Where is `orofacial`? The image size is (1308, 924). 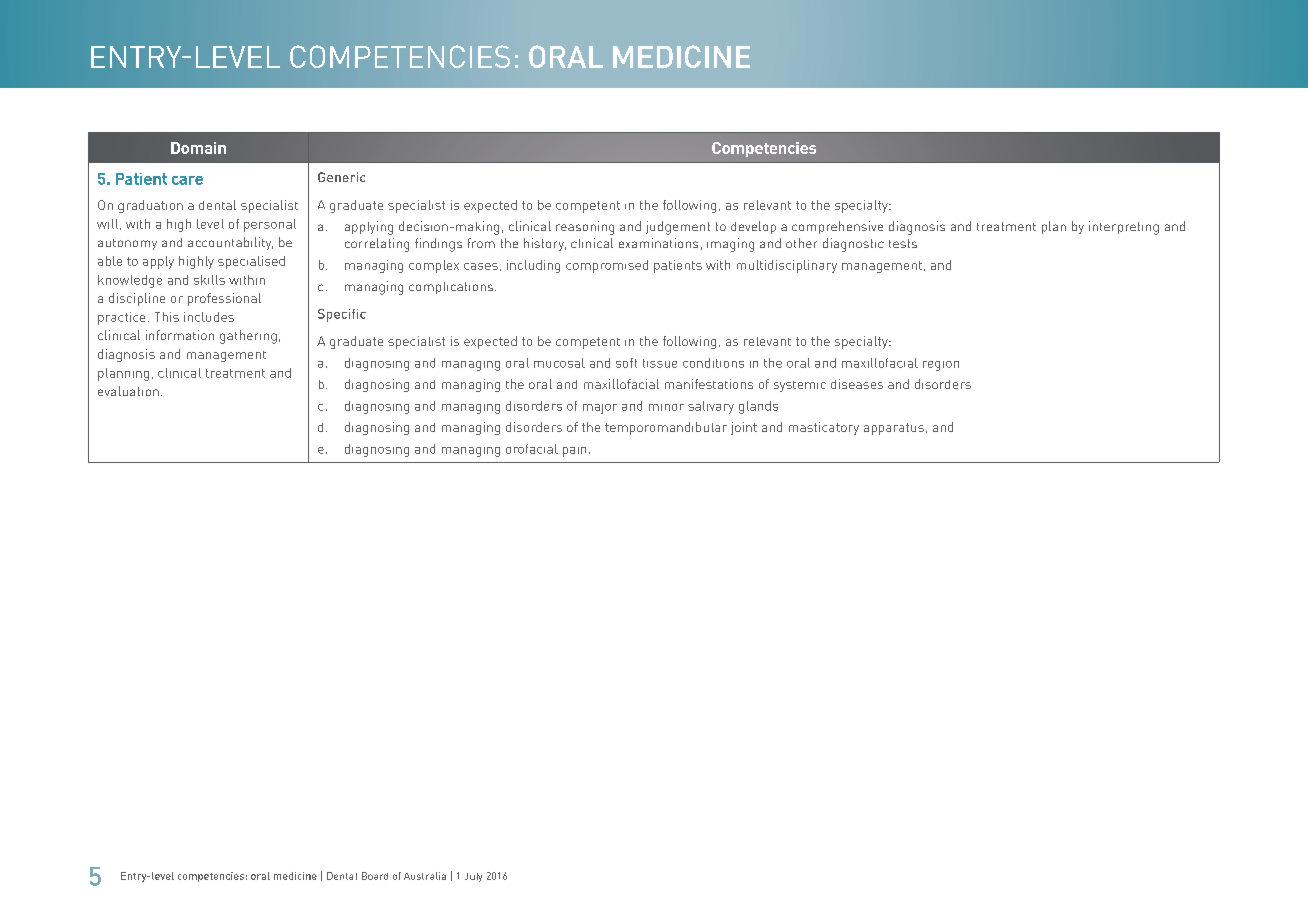 orofacial is located at coordinates (532, 449).
